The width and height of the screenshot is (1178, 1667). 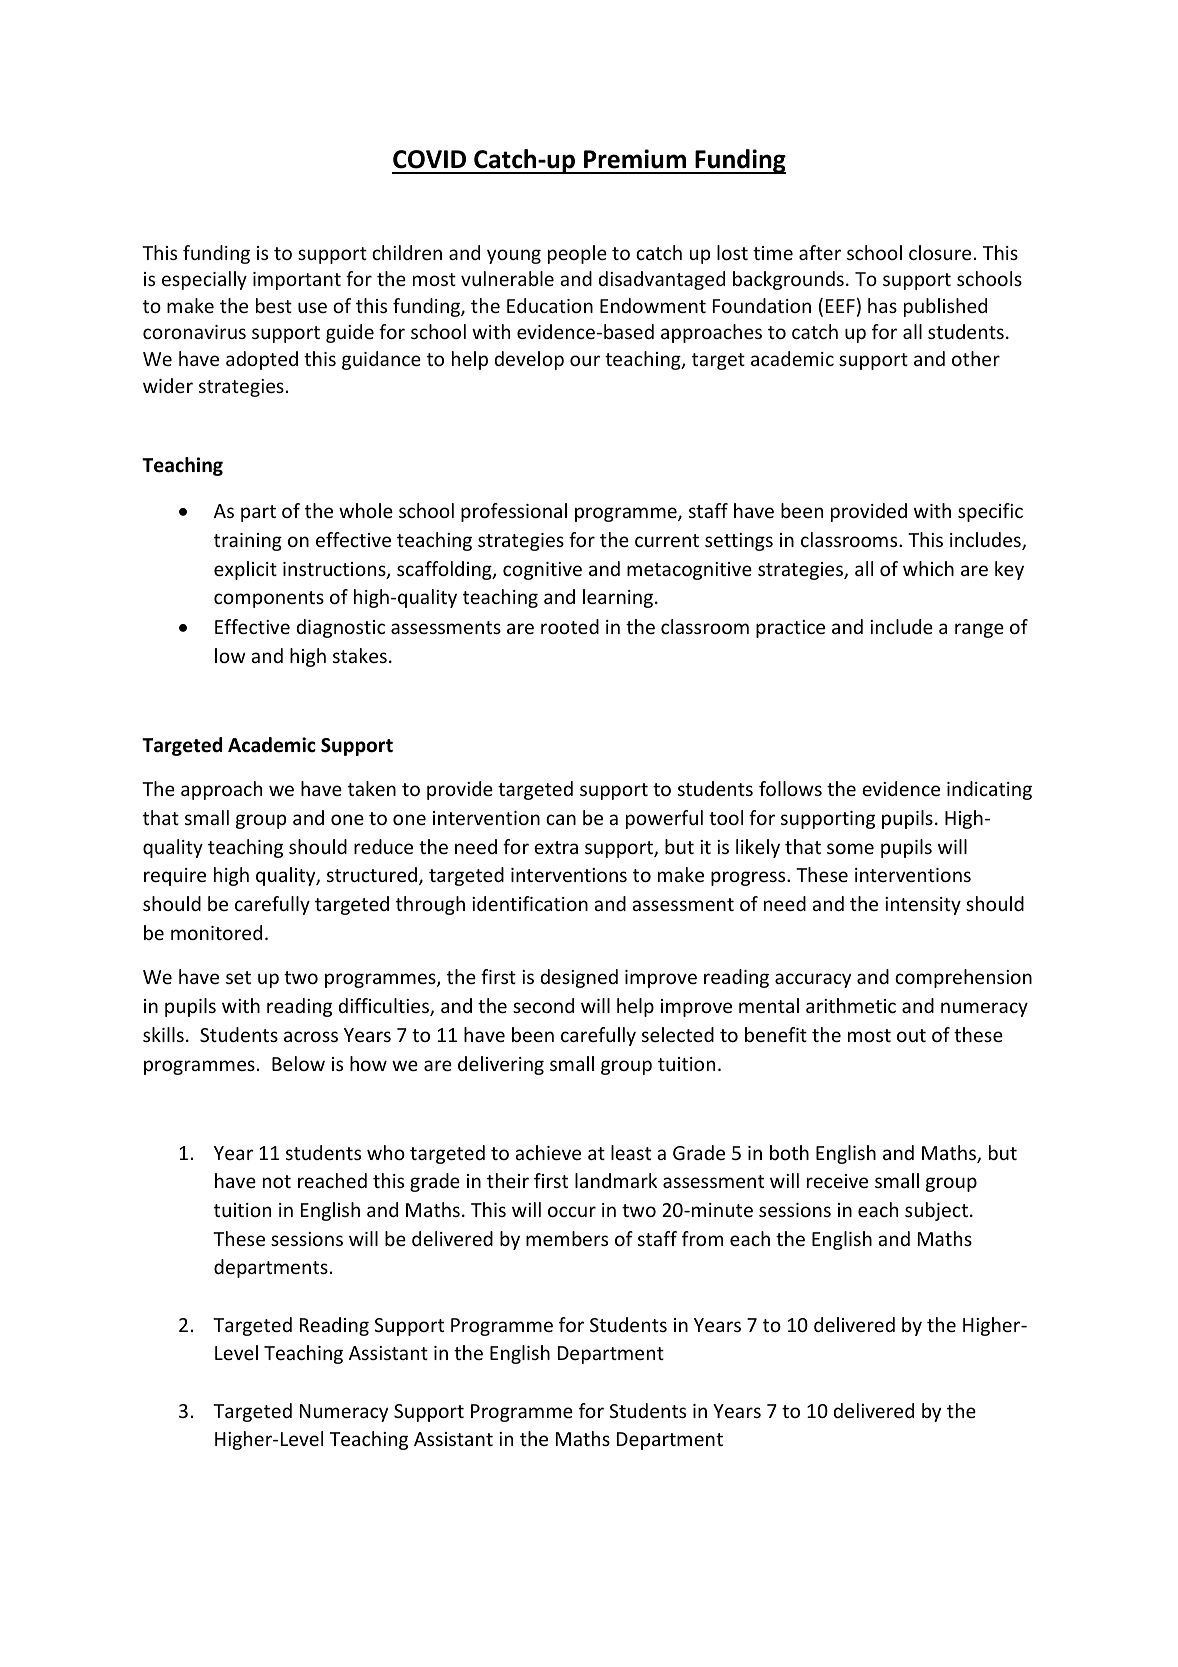 What do you see at coordinates (269, 599) in the screenshot?
I see `components` at bounding box center [269, 599].
